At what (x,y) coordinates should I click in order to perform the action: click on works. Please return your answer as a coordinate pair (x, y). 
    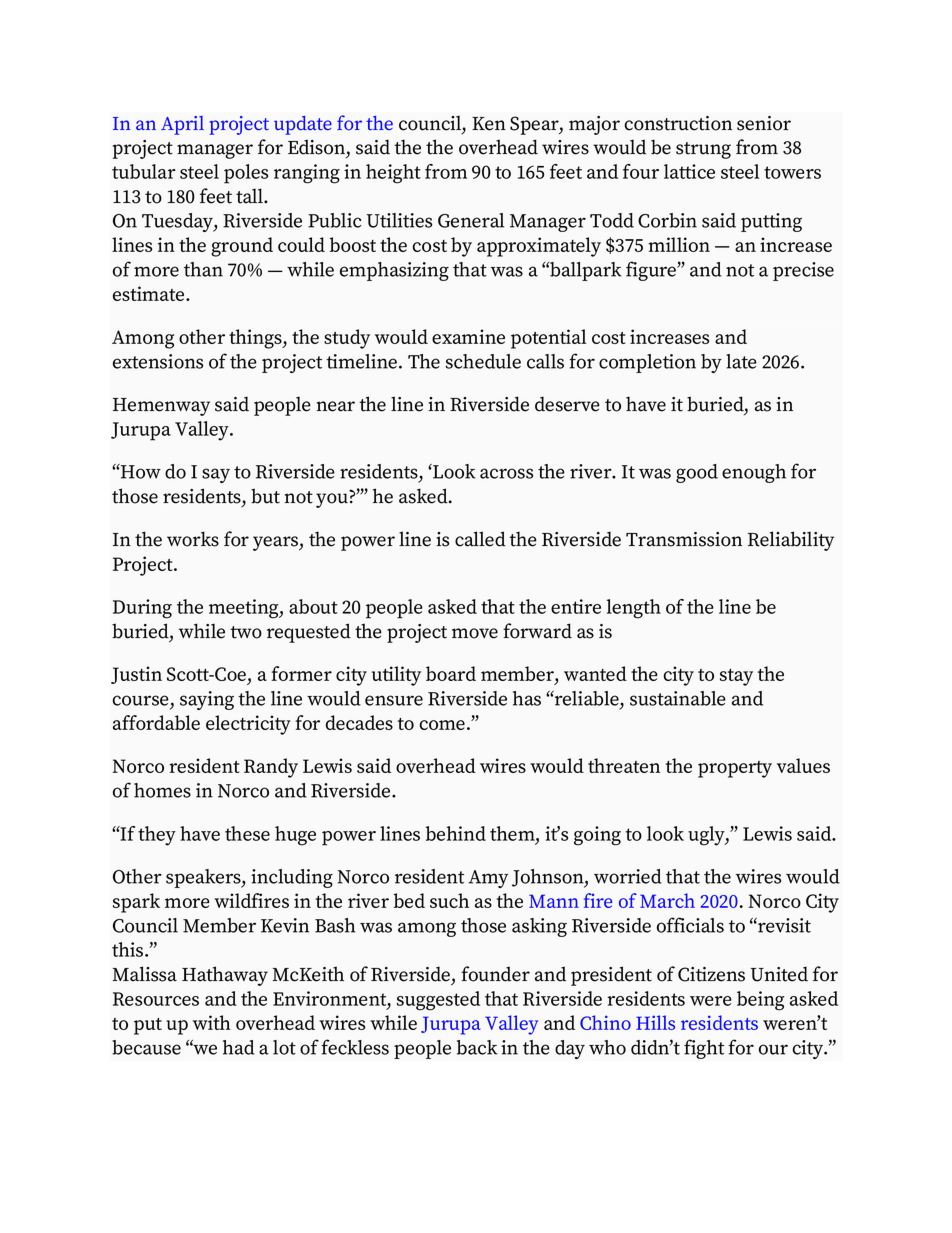
    Looking at the image, I should click on (193, 539).
